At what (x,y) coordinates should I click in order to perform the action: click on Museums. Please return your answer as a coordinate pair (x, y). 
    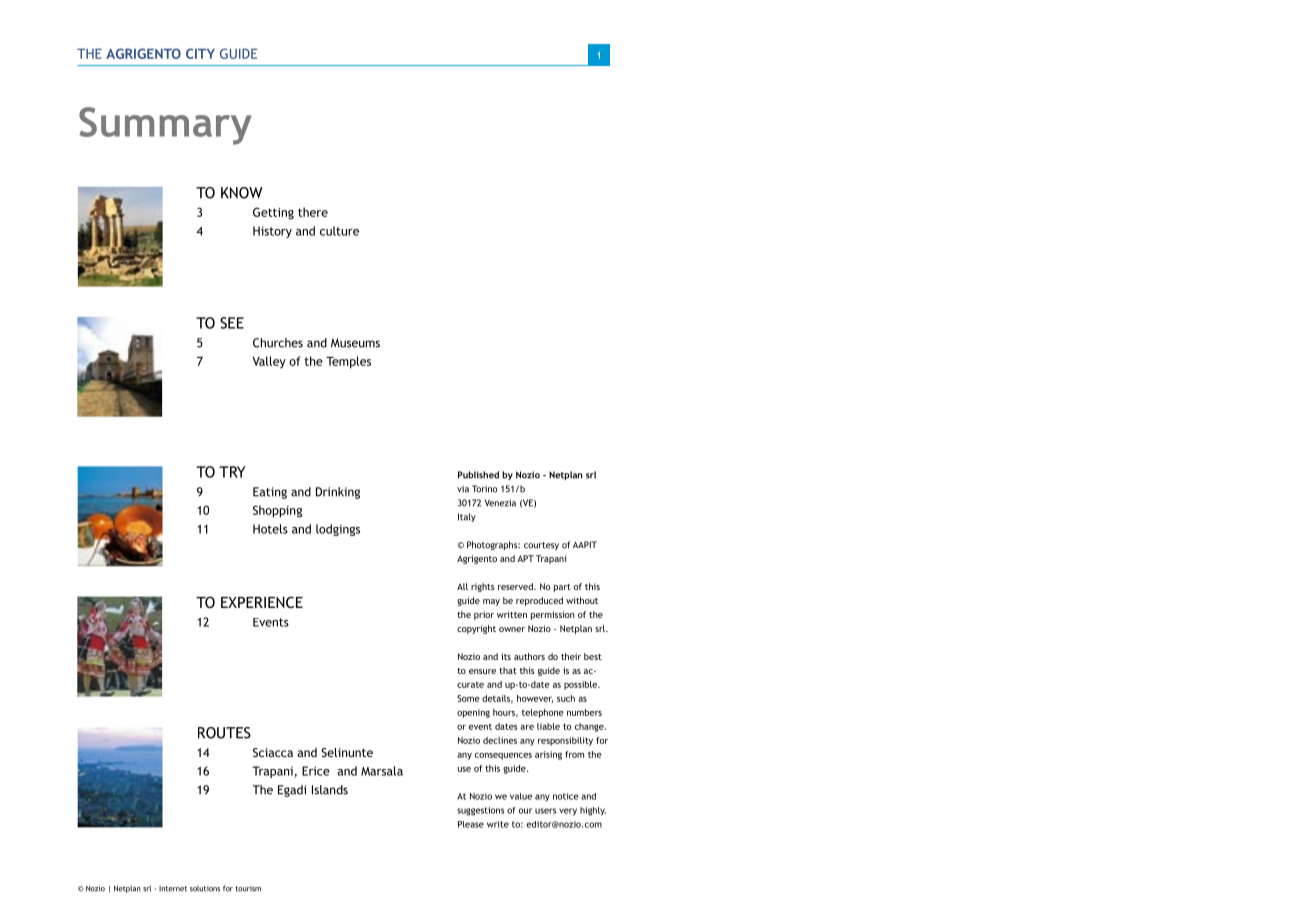
    Looking at the image, I should click on (355, 343).
